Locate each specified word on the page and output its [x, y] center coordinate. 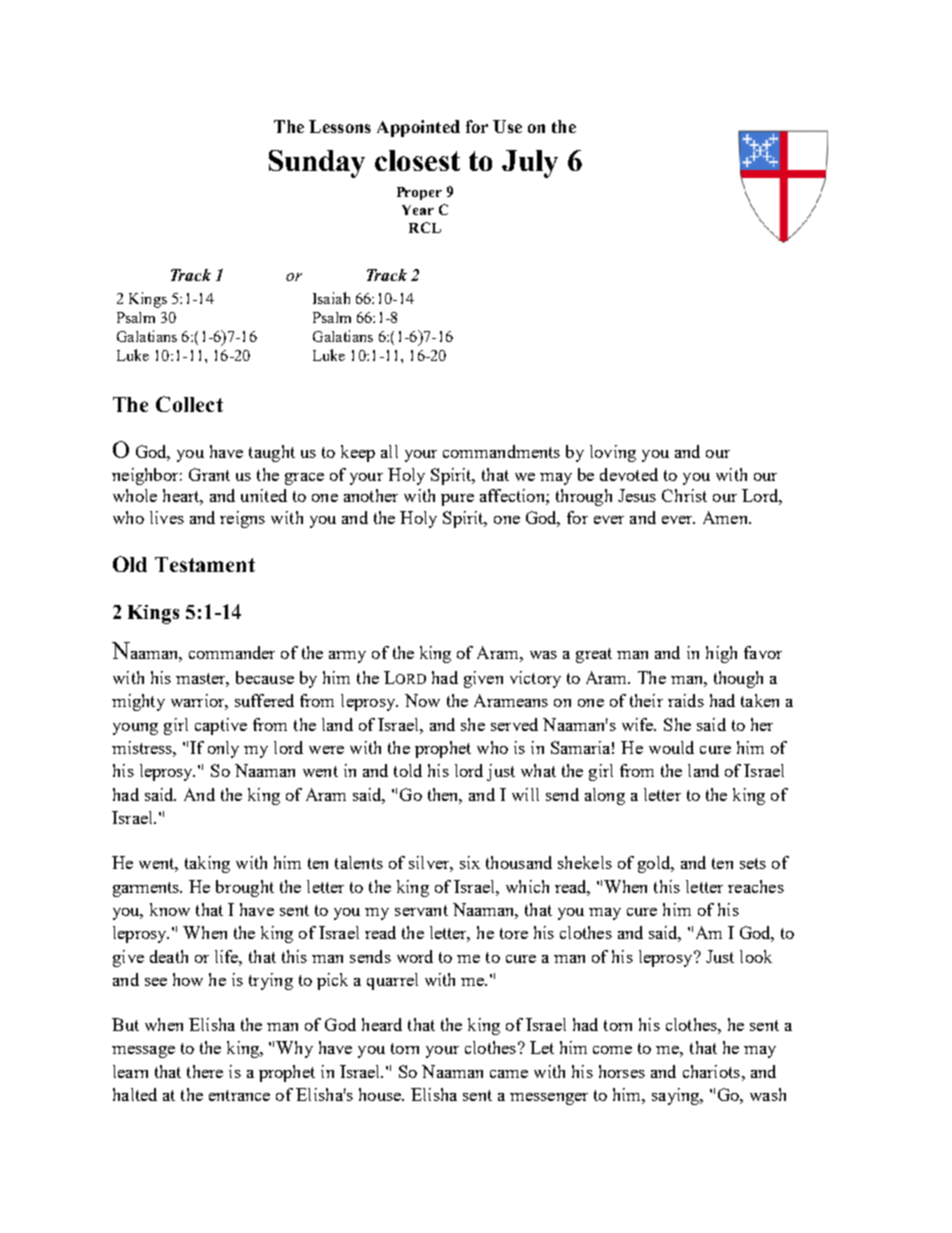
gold [655, 864]
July [530, 164]
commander [232, 652]
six [470, 862]
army [347, 657]
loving [613, 453]
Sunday [317, 164]
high [721, 654]
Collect [189, 404]
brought [245, 888]
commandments [501, 451]
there [205, 1071]
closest [417, 160]
